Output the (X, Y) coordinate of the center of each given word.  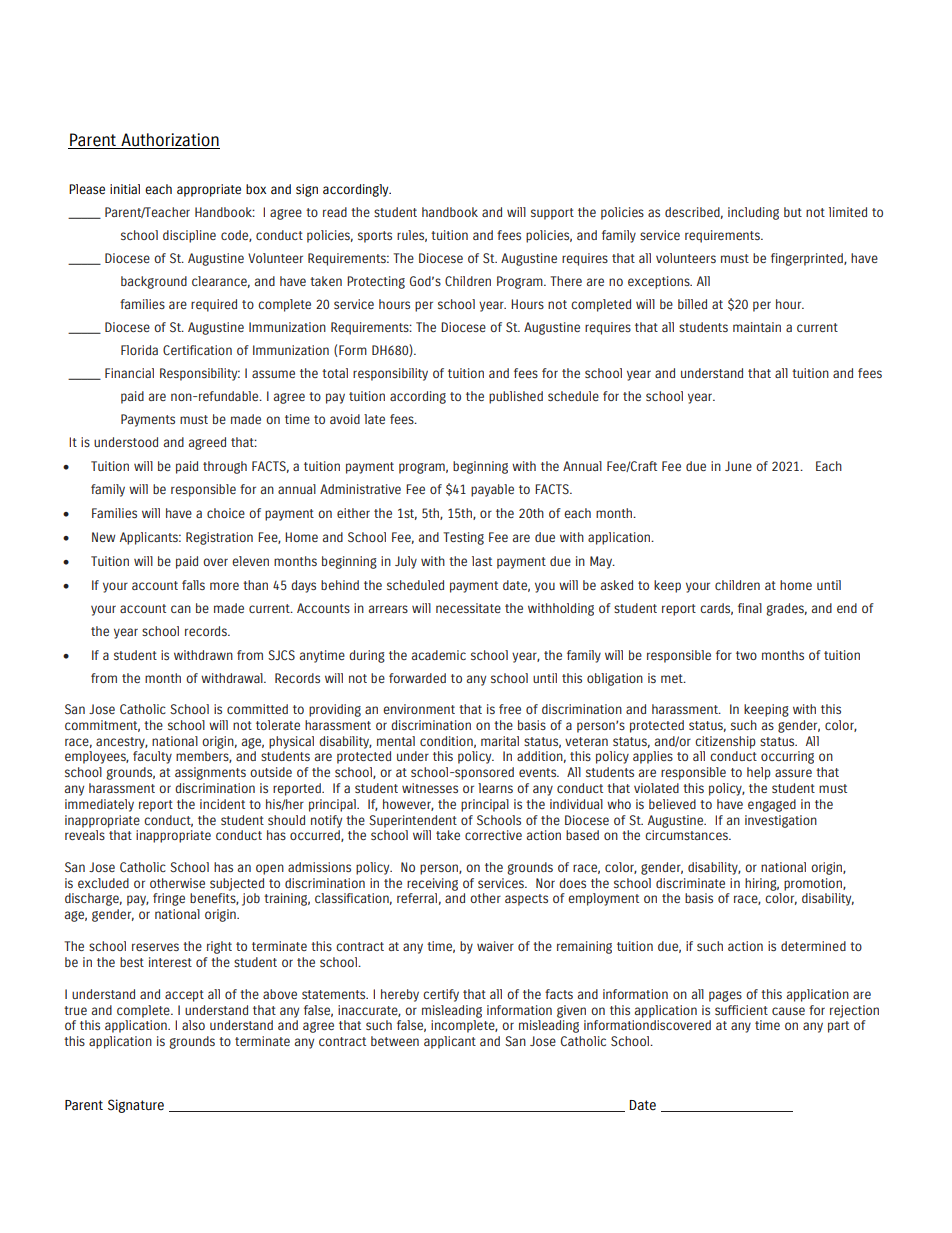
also (193, 1025)
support (552, 214)
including (753, 213)
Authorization (169, 141)
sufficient (741, 1010)
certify (441, 995)
